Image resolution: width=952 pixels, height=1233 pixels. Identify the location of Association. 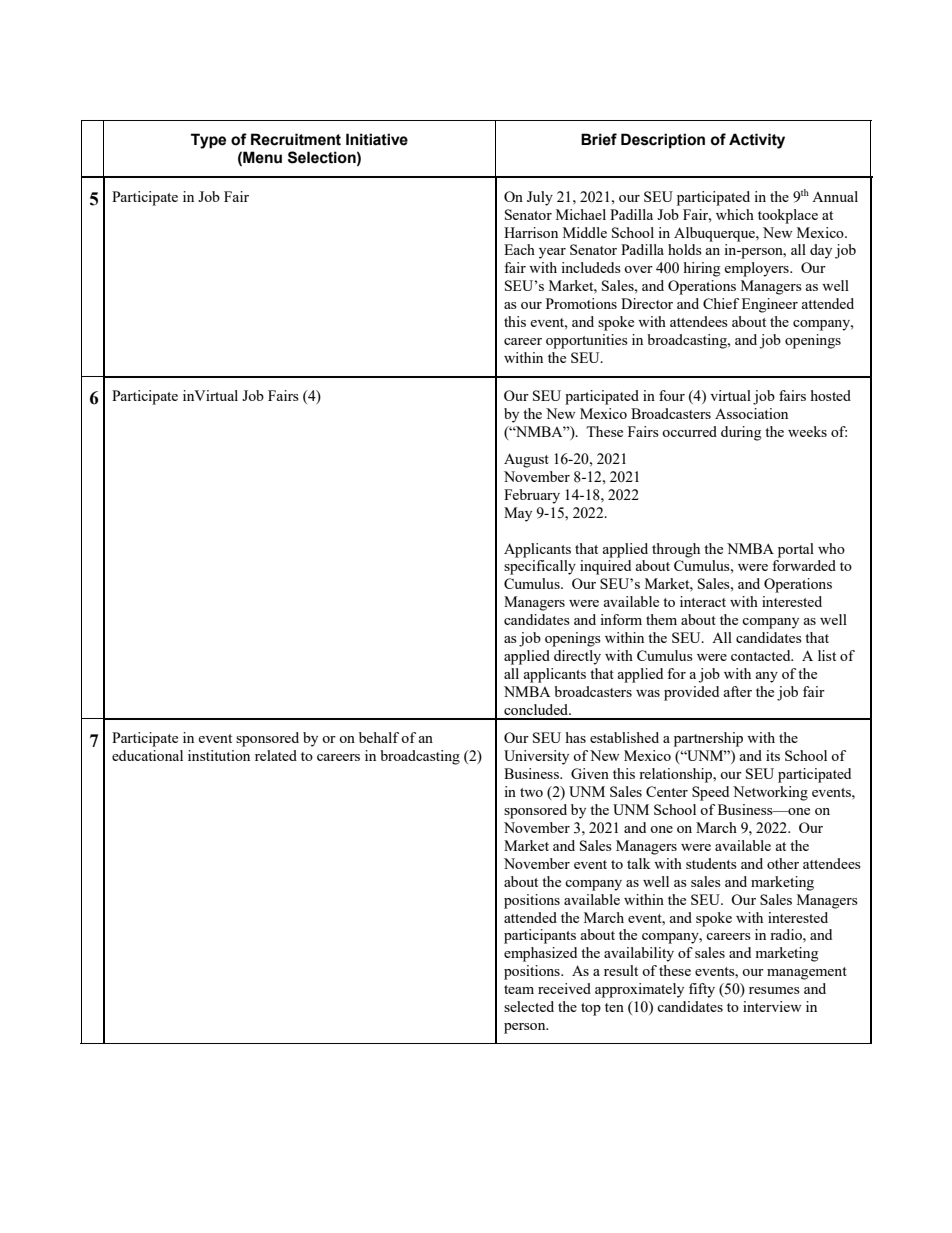
(751, 413).
